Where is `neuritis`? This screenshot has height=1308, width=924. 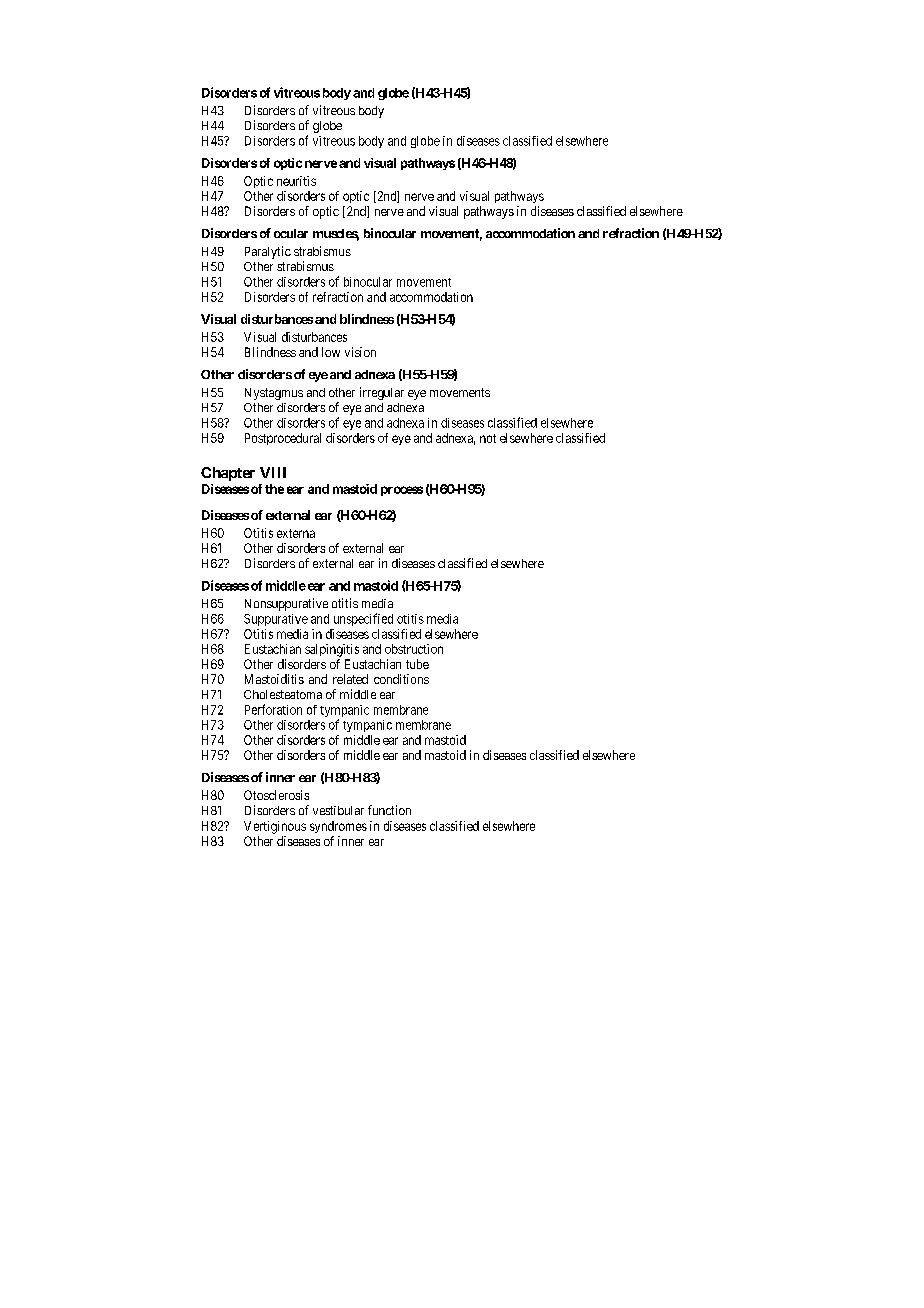 neuritis is located at coordinates (296, 181).
